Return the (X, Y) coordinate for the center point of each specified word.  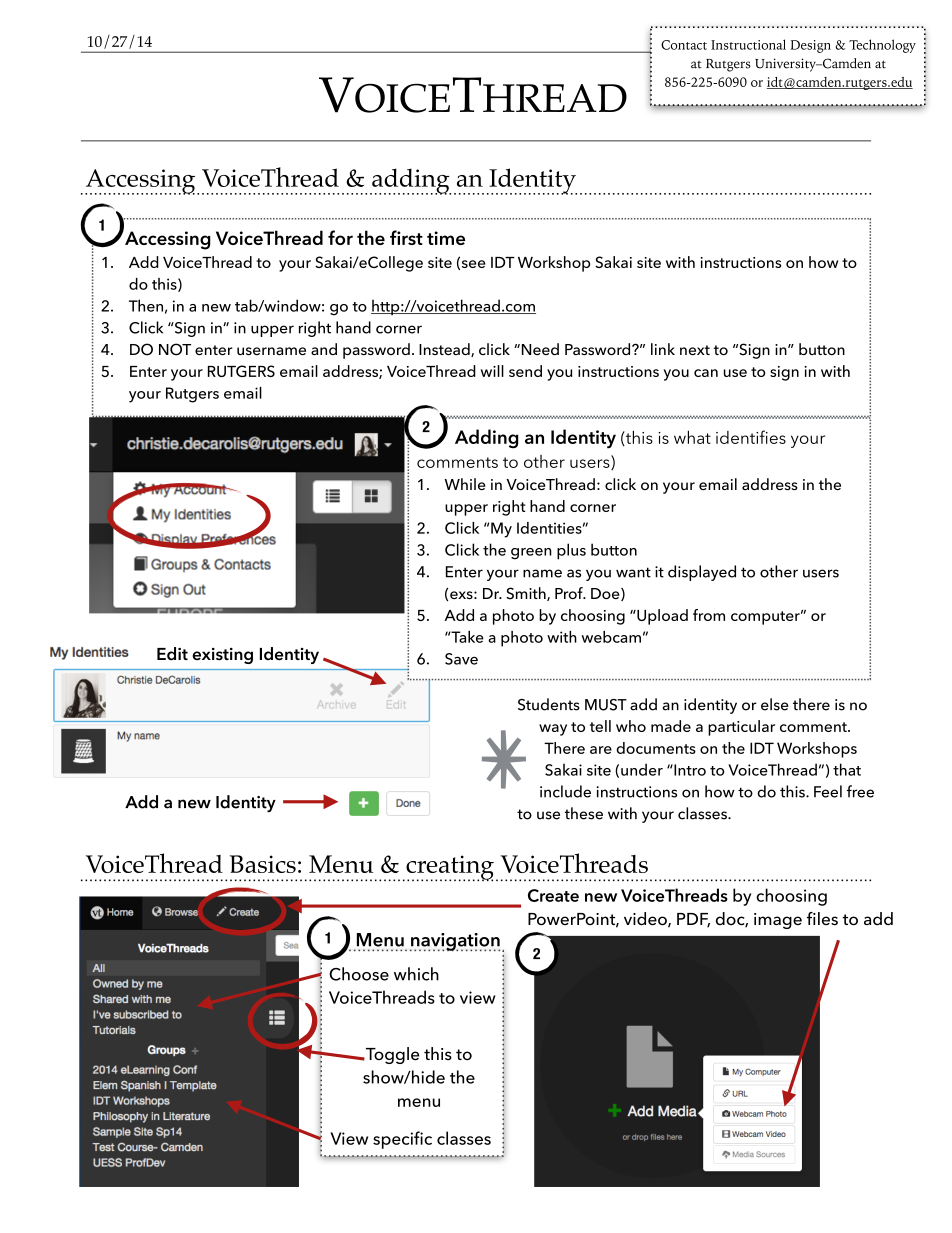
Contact (684, 45)
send (525, 371)
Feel (828, 791)
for (340, 237)
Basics (263, 864)
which (416, 974)
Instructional (748, 44)
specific (402, 1140)
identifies (751, 437)
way (553, 730)
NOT (175, 349)
